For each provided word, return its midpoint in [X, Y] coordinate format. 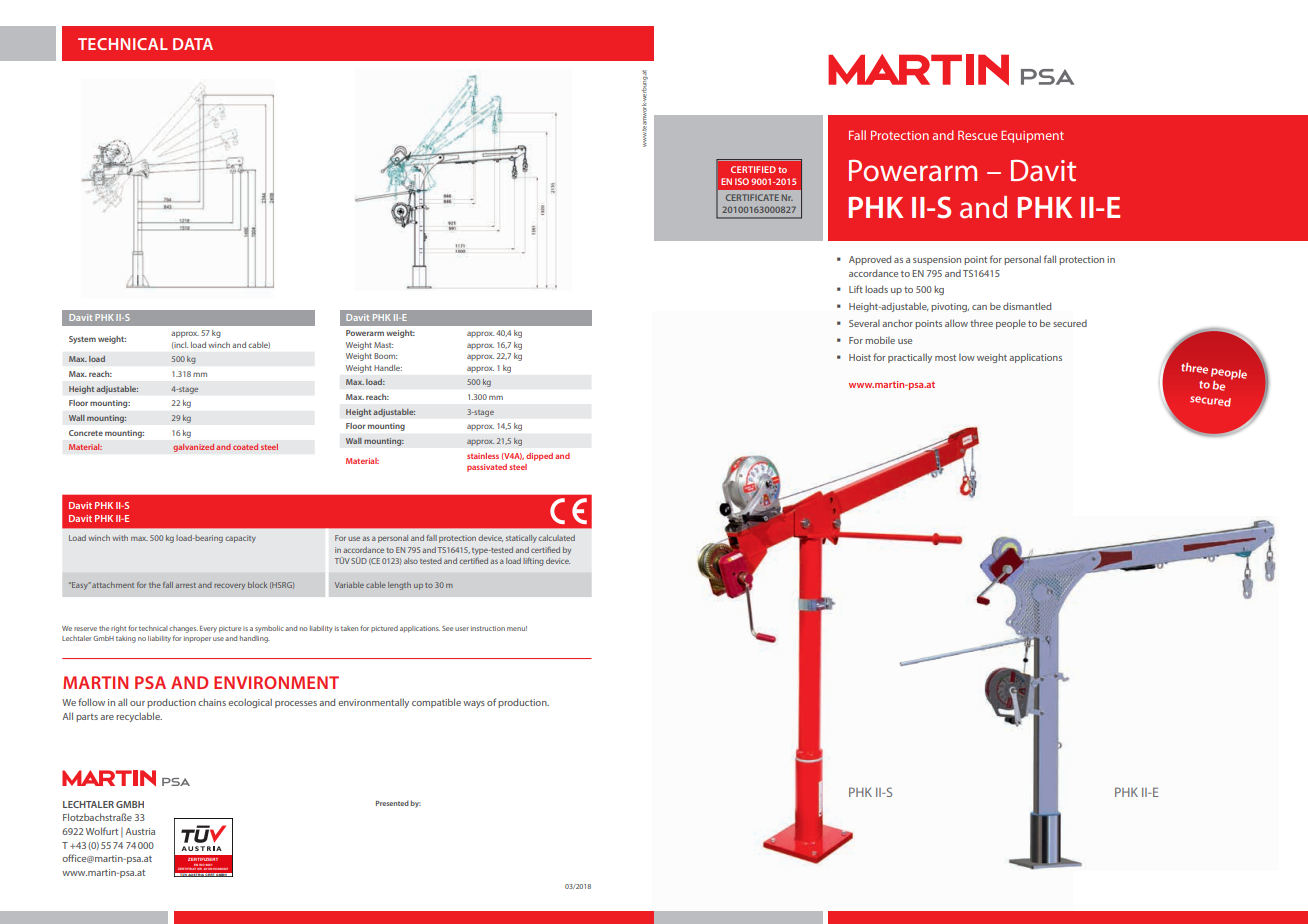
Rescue [977, 135]
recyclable [139, 717]
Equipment [1032, 137]
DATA [193, 44]
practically [910, 358]
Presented [392, 803]
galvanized [193, 448]
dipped [539, 457]
